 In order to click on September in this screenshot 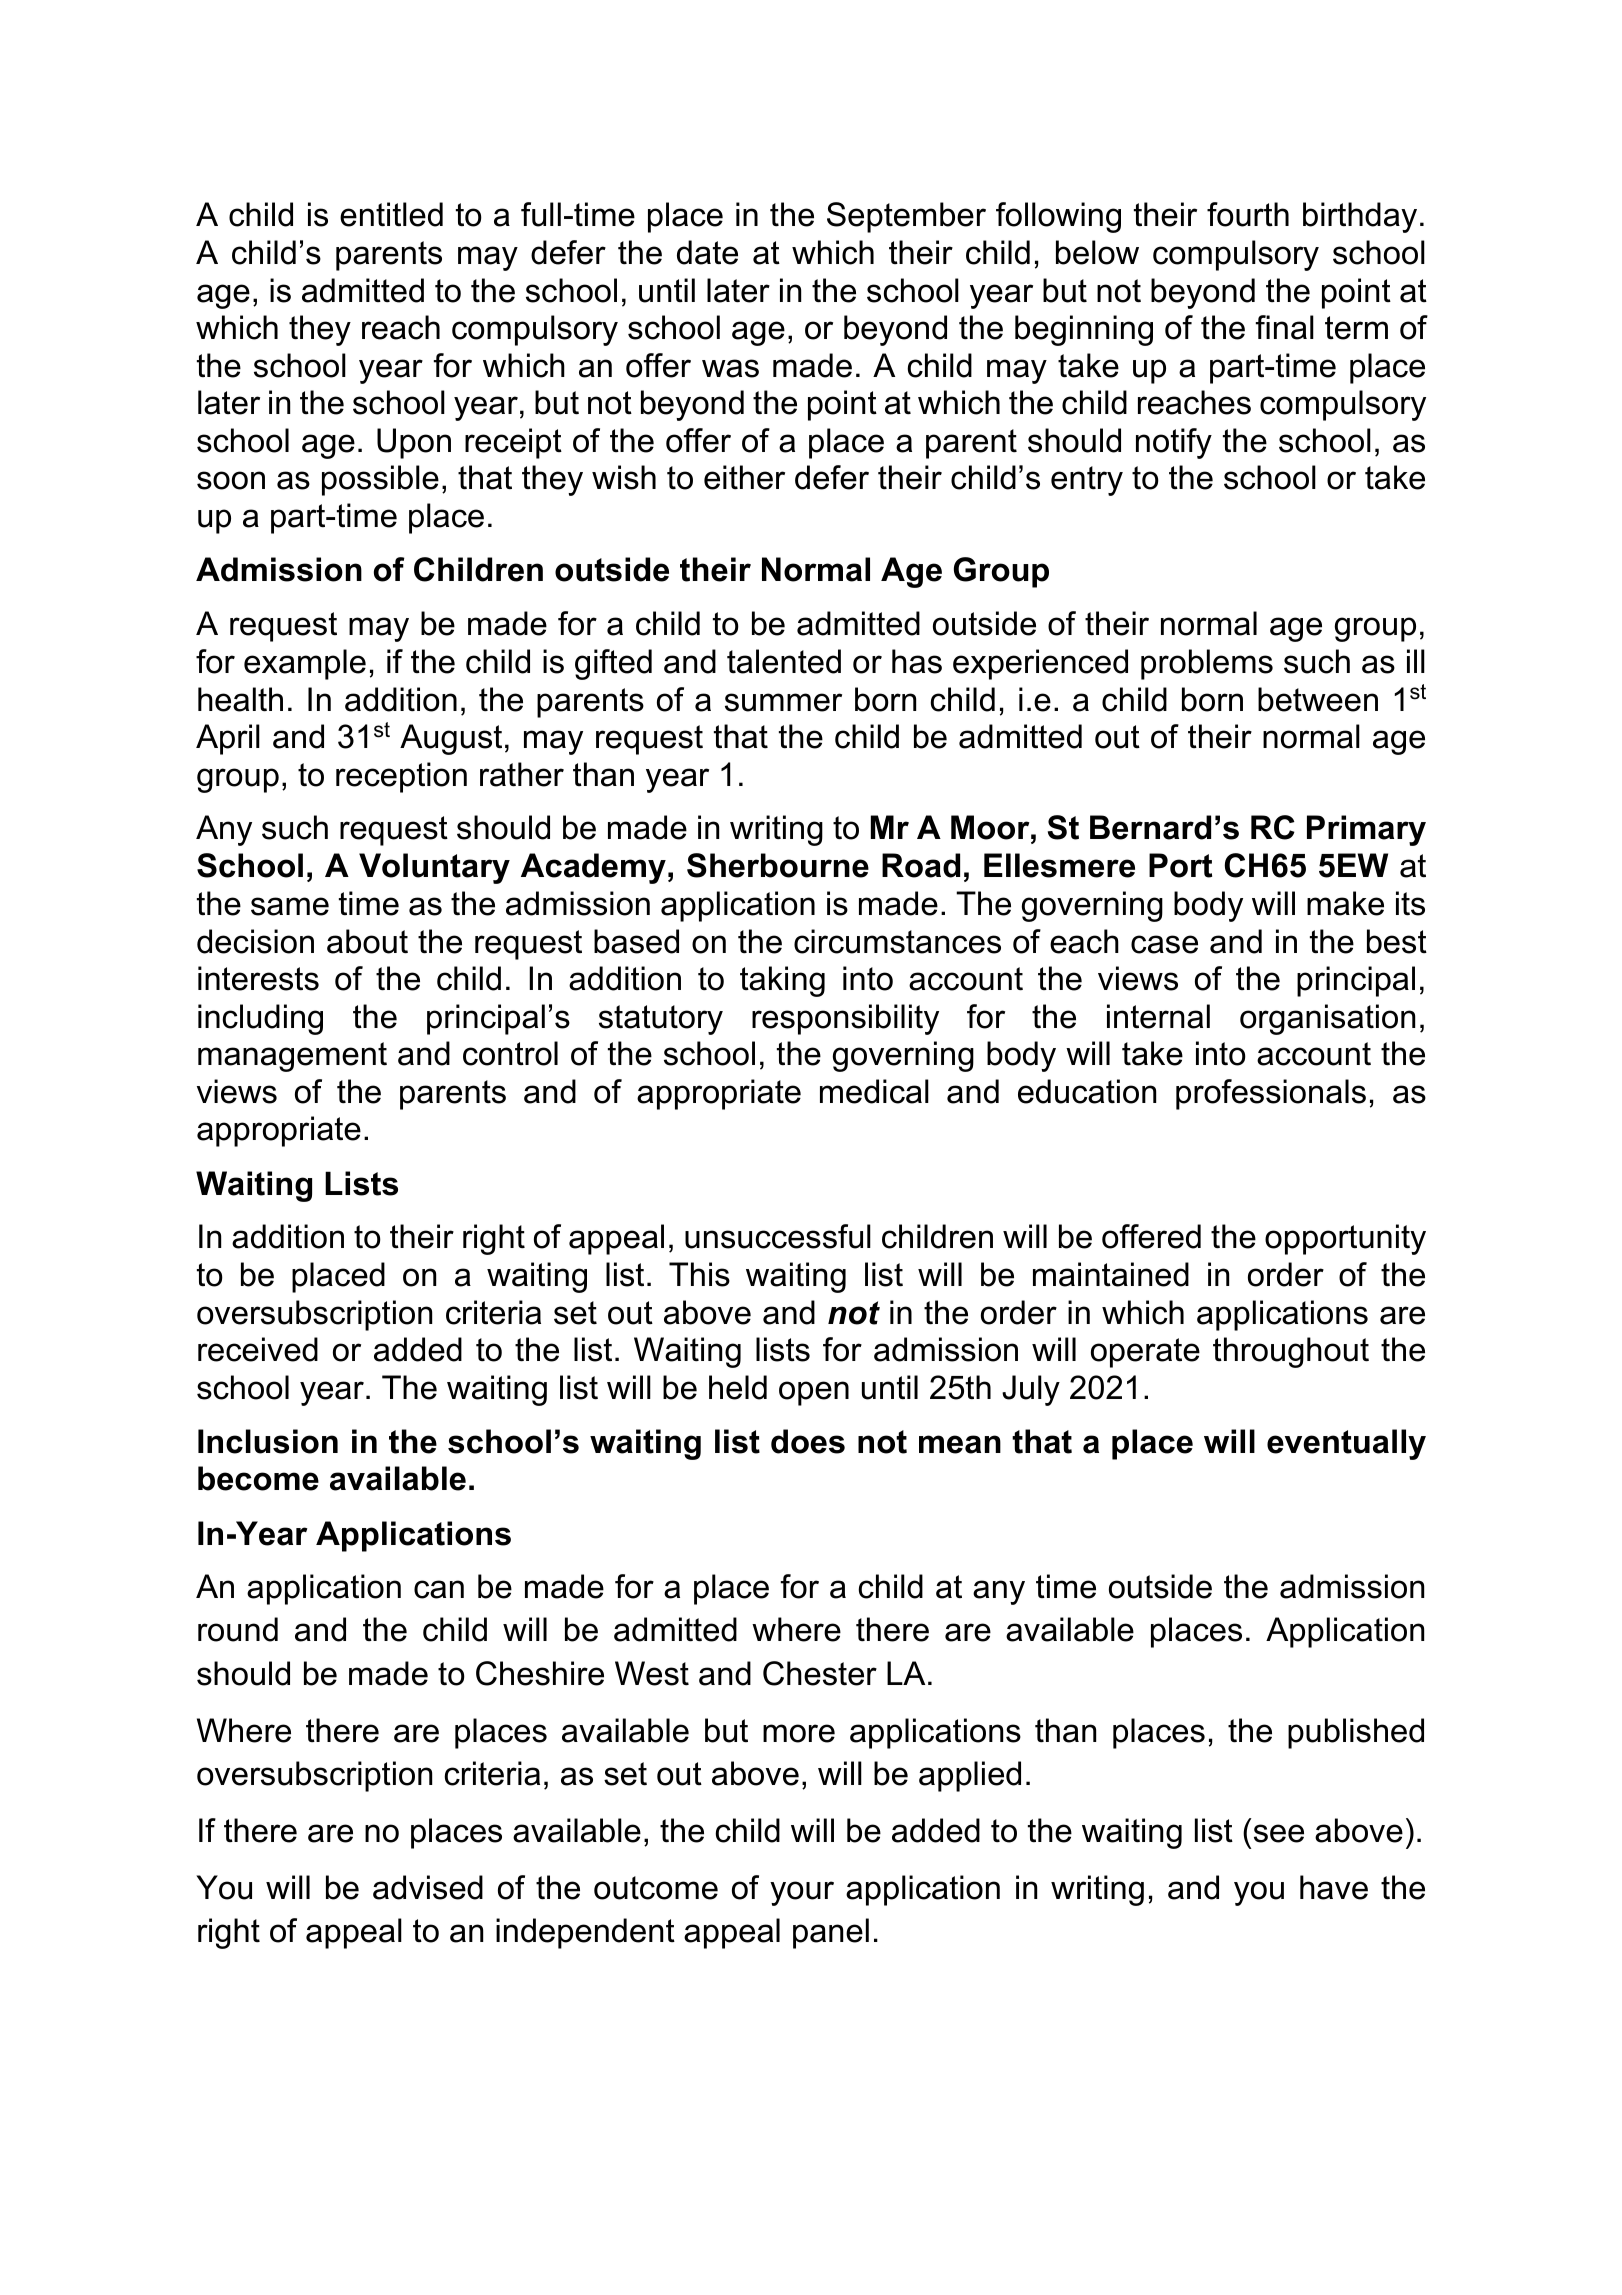, I will do `click(906, 217)`.
